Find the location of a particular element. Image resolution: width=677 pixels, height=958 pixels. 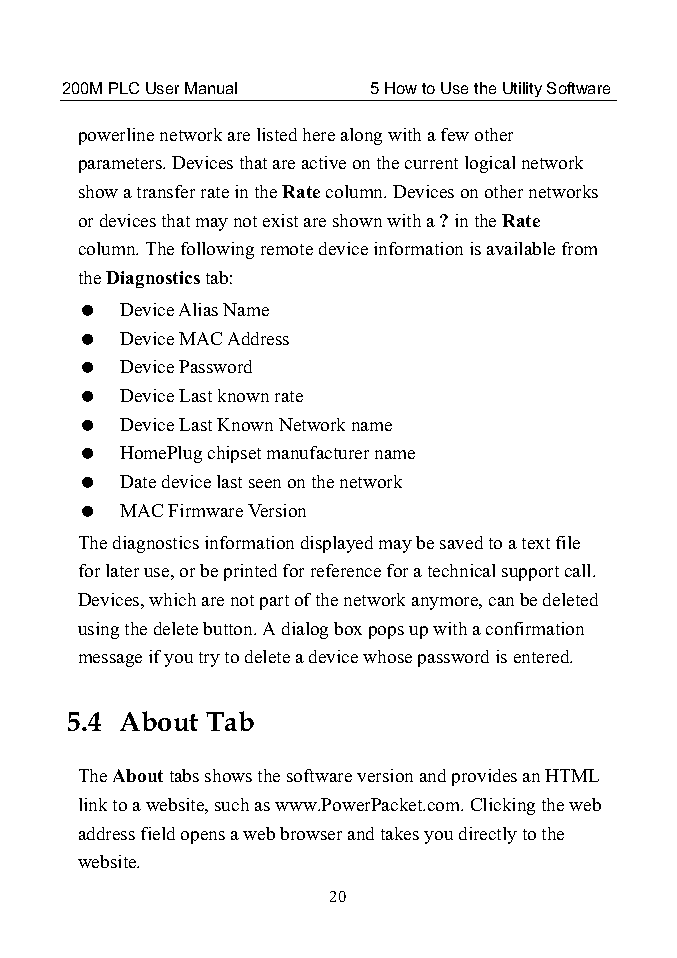

text is located at coordinates (536, 543).
